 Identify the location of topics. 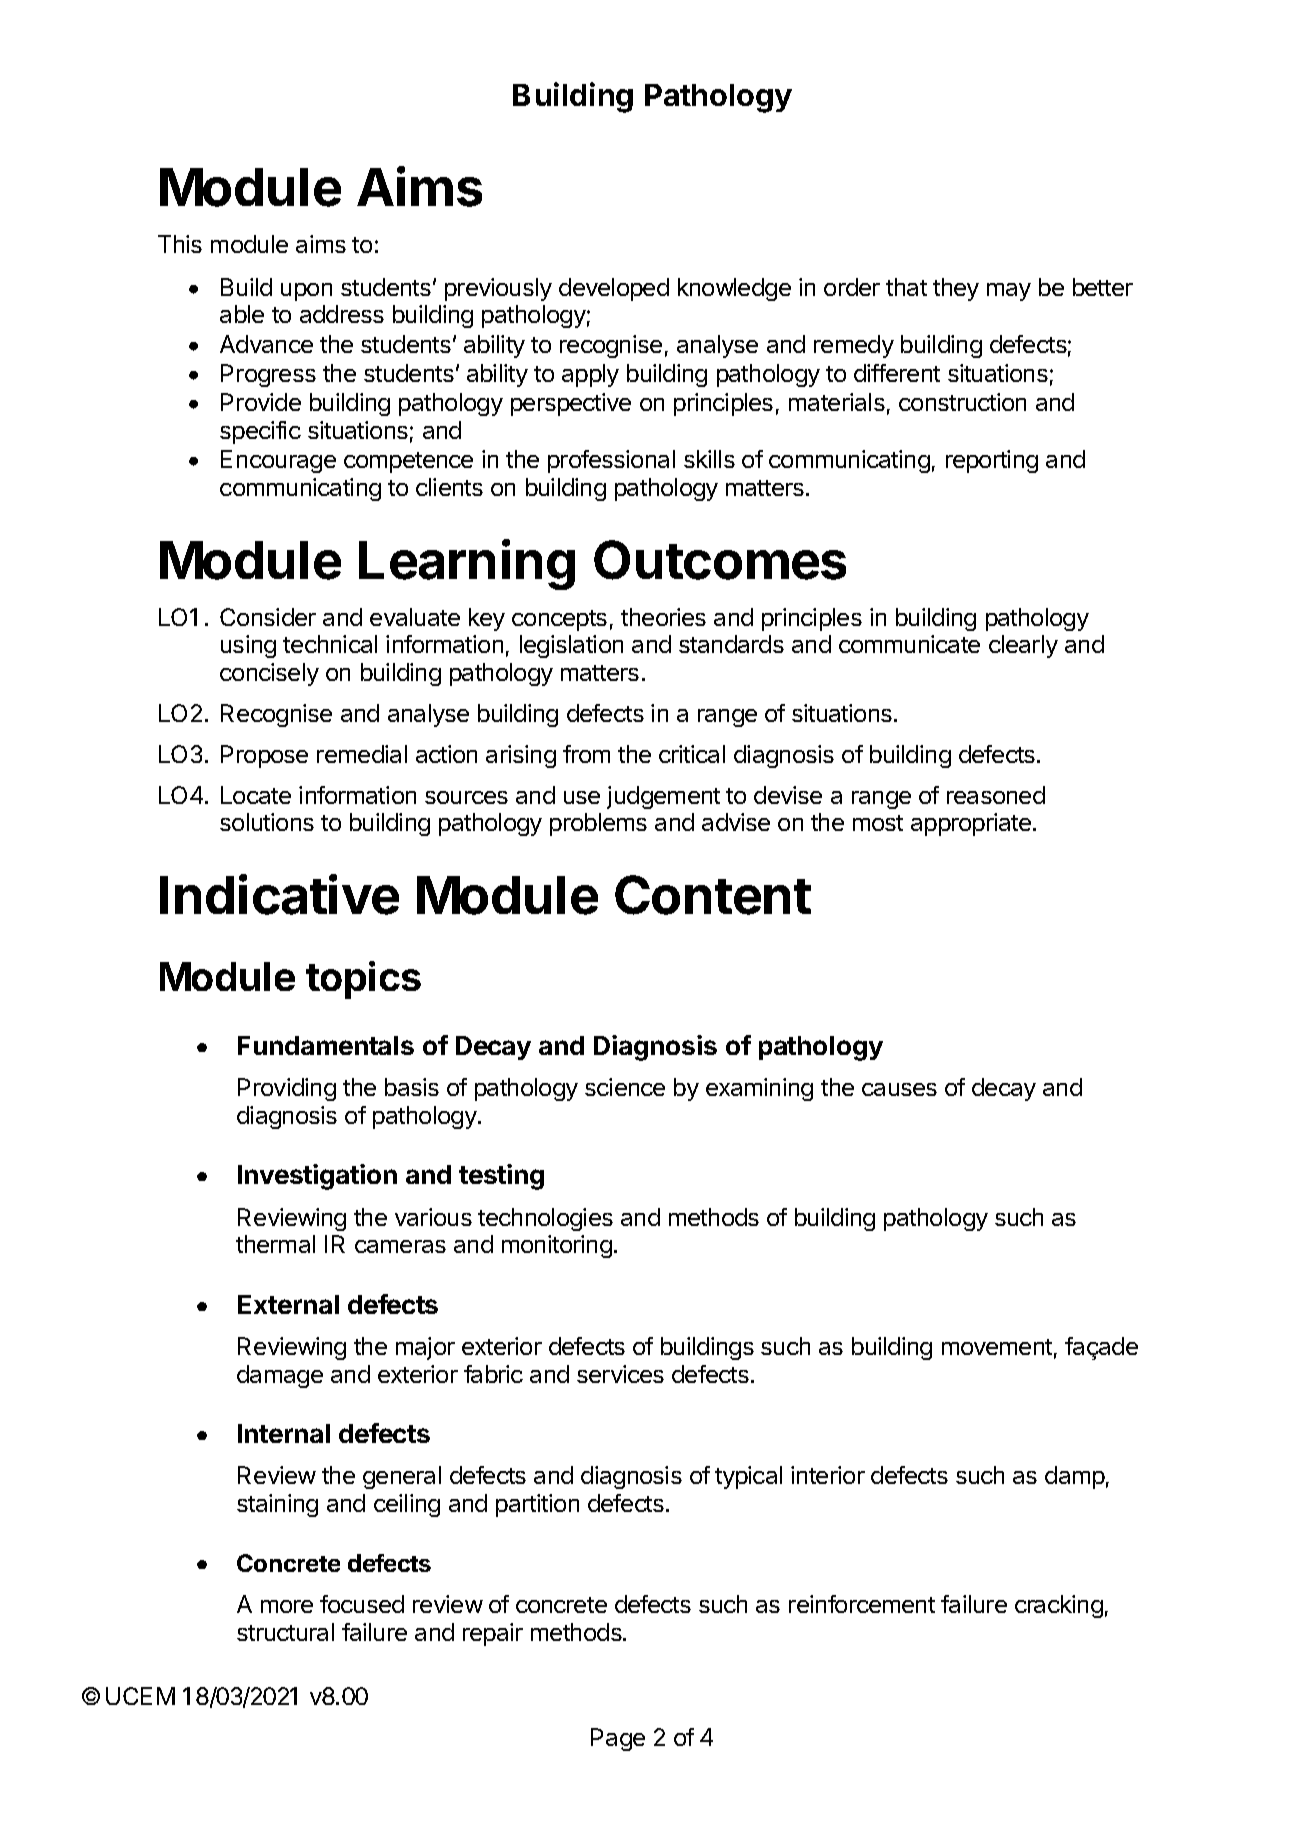
(363, 980).
